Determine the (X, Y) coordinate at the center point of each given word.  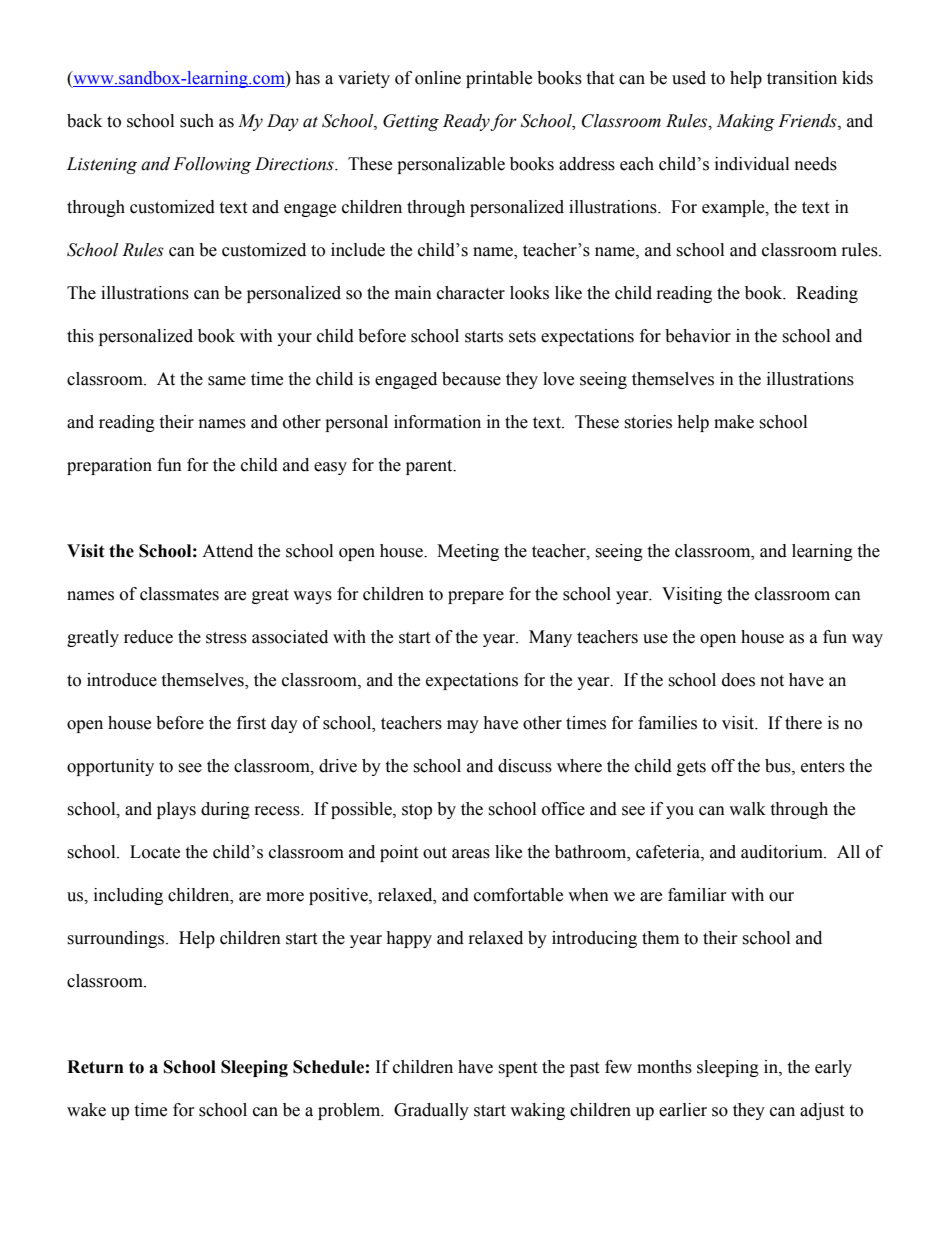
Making (745, 122)
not (772, 681)
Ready (467, 122)
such (197, 121)
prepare (476, 597)
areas (471, 854)
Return (95, 1067)
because (471, 379)
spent (517, 1069)
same (227, 381)
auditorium (783, 852)
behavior (698, 336)
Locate (155, 852)
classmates (179, 594)
